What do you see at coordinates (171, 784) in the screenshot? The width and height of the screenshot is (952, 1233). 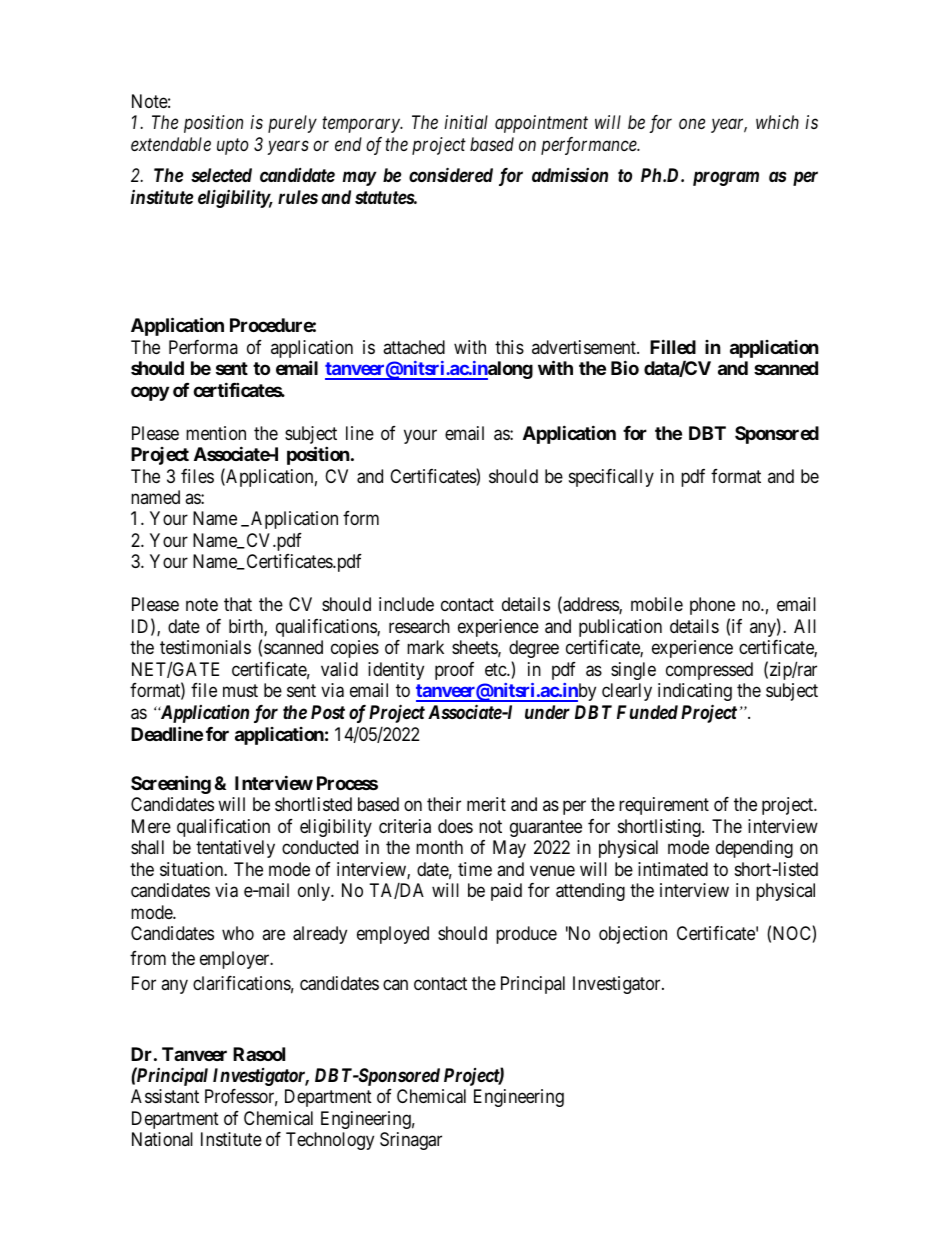 I see `Screening` at bounding box center [171, 784].
